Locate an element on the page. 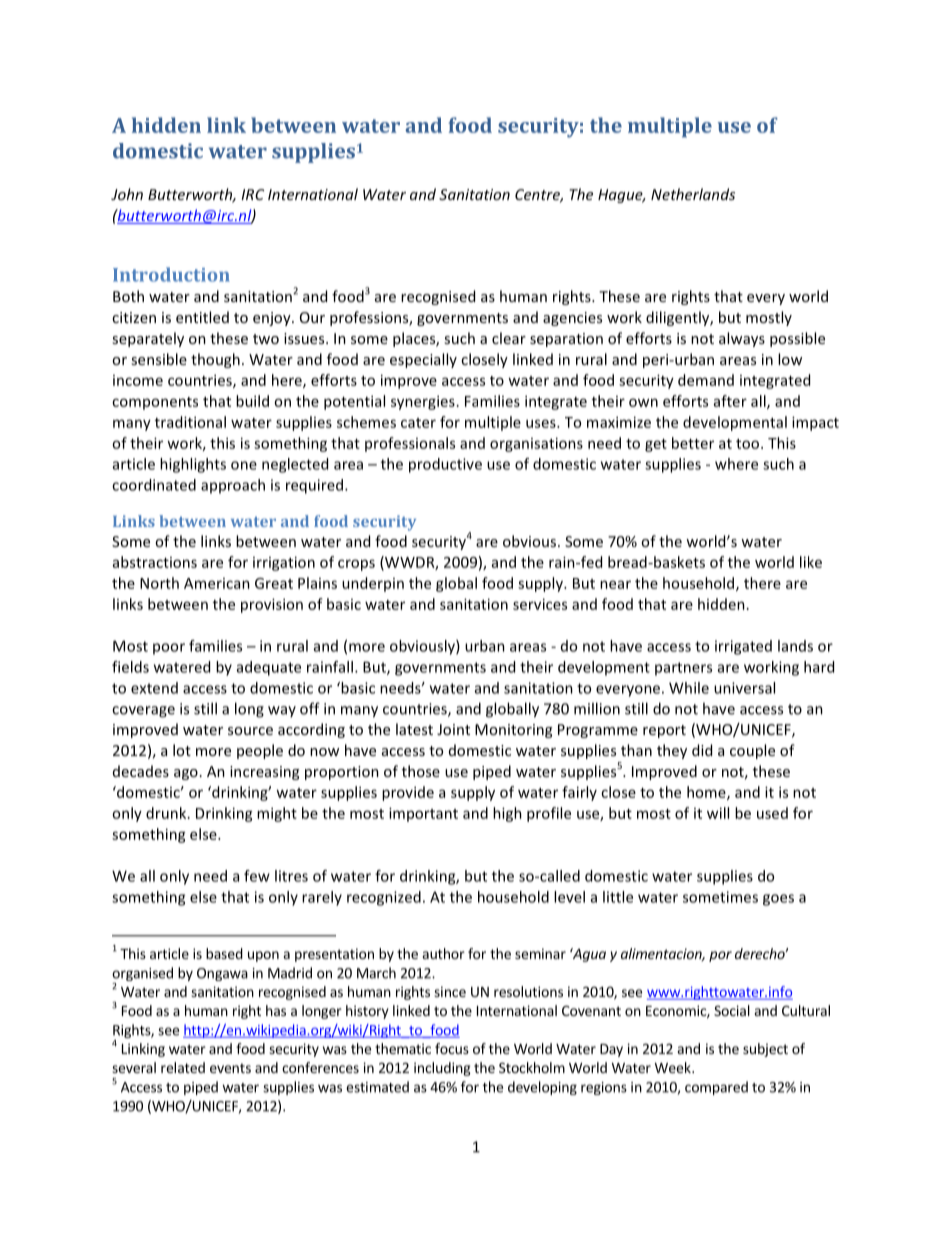 The height and width of the document is (1233, 952). important is located at coordinates (423, 814).
